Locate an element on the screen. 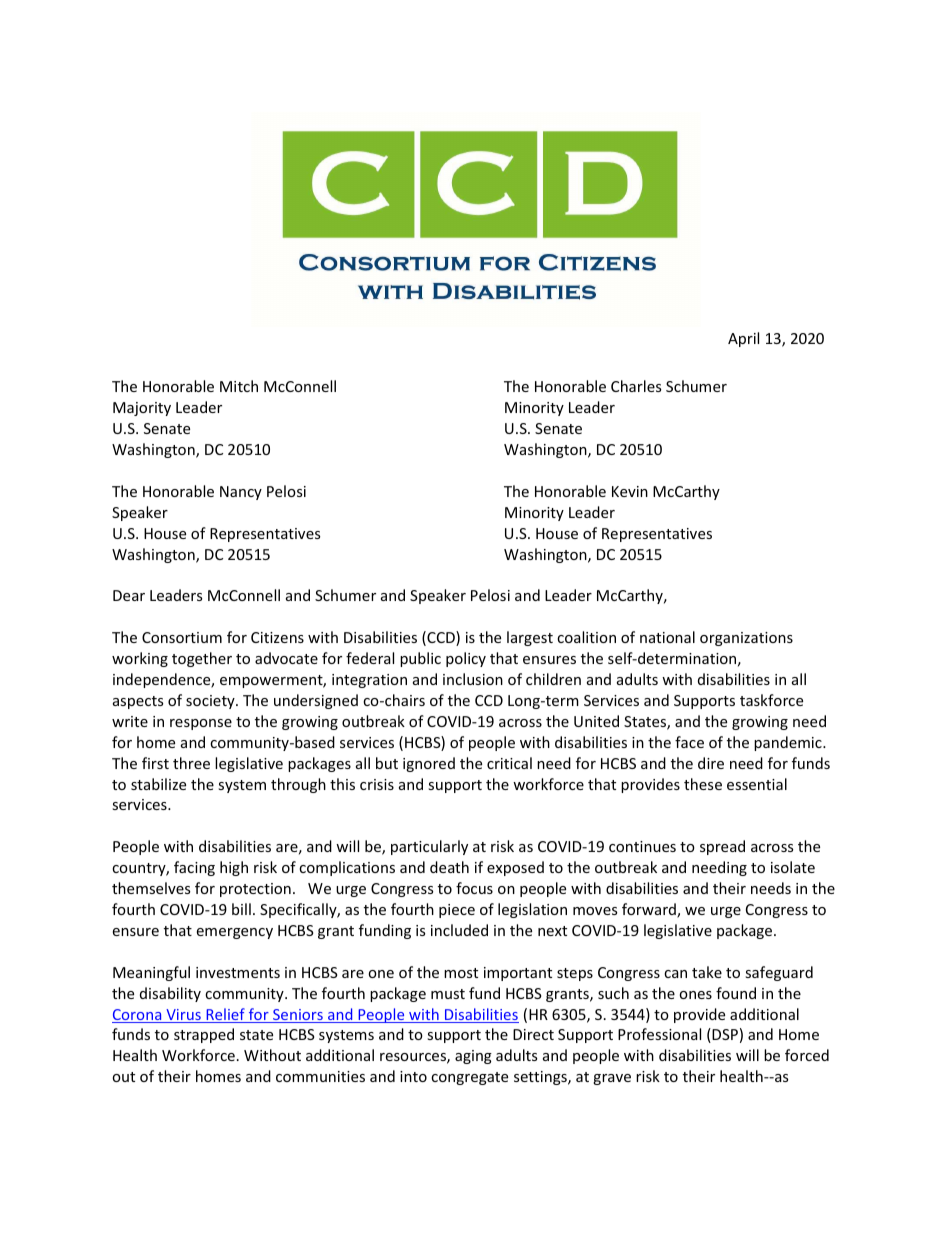 This screenshot has width=952, height=1233. aging is located at coordinates (473, 1057).
